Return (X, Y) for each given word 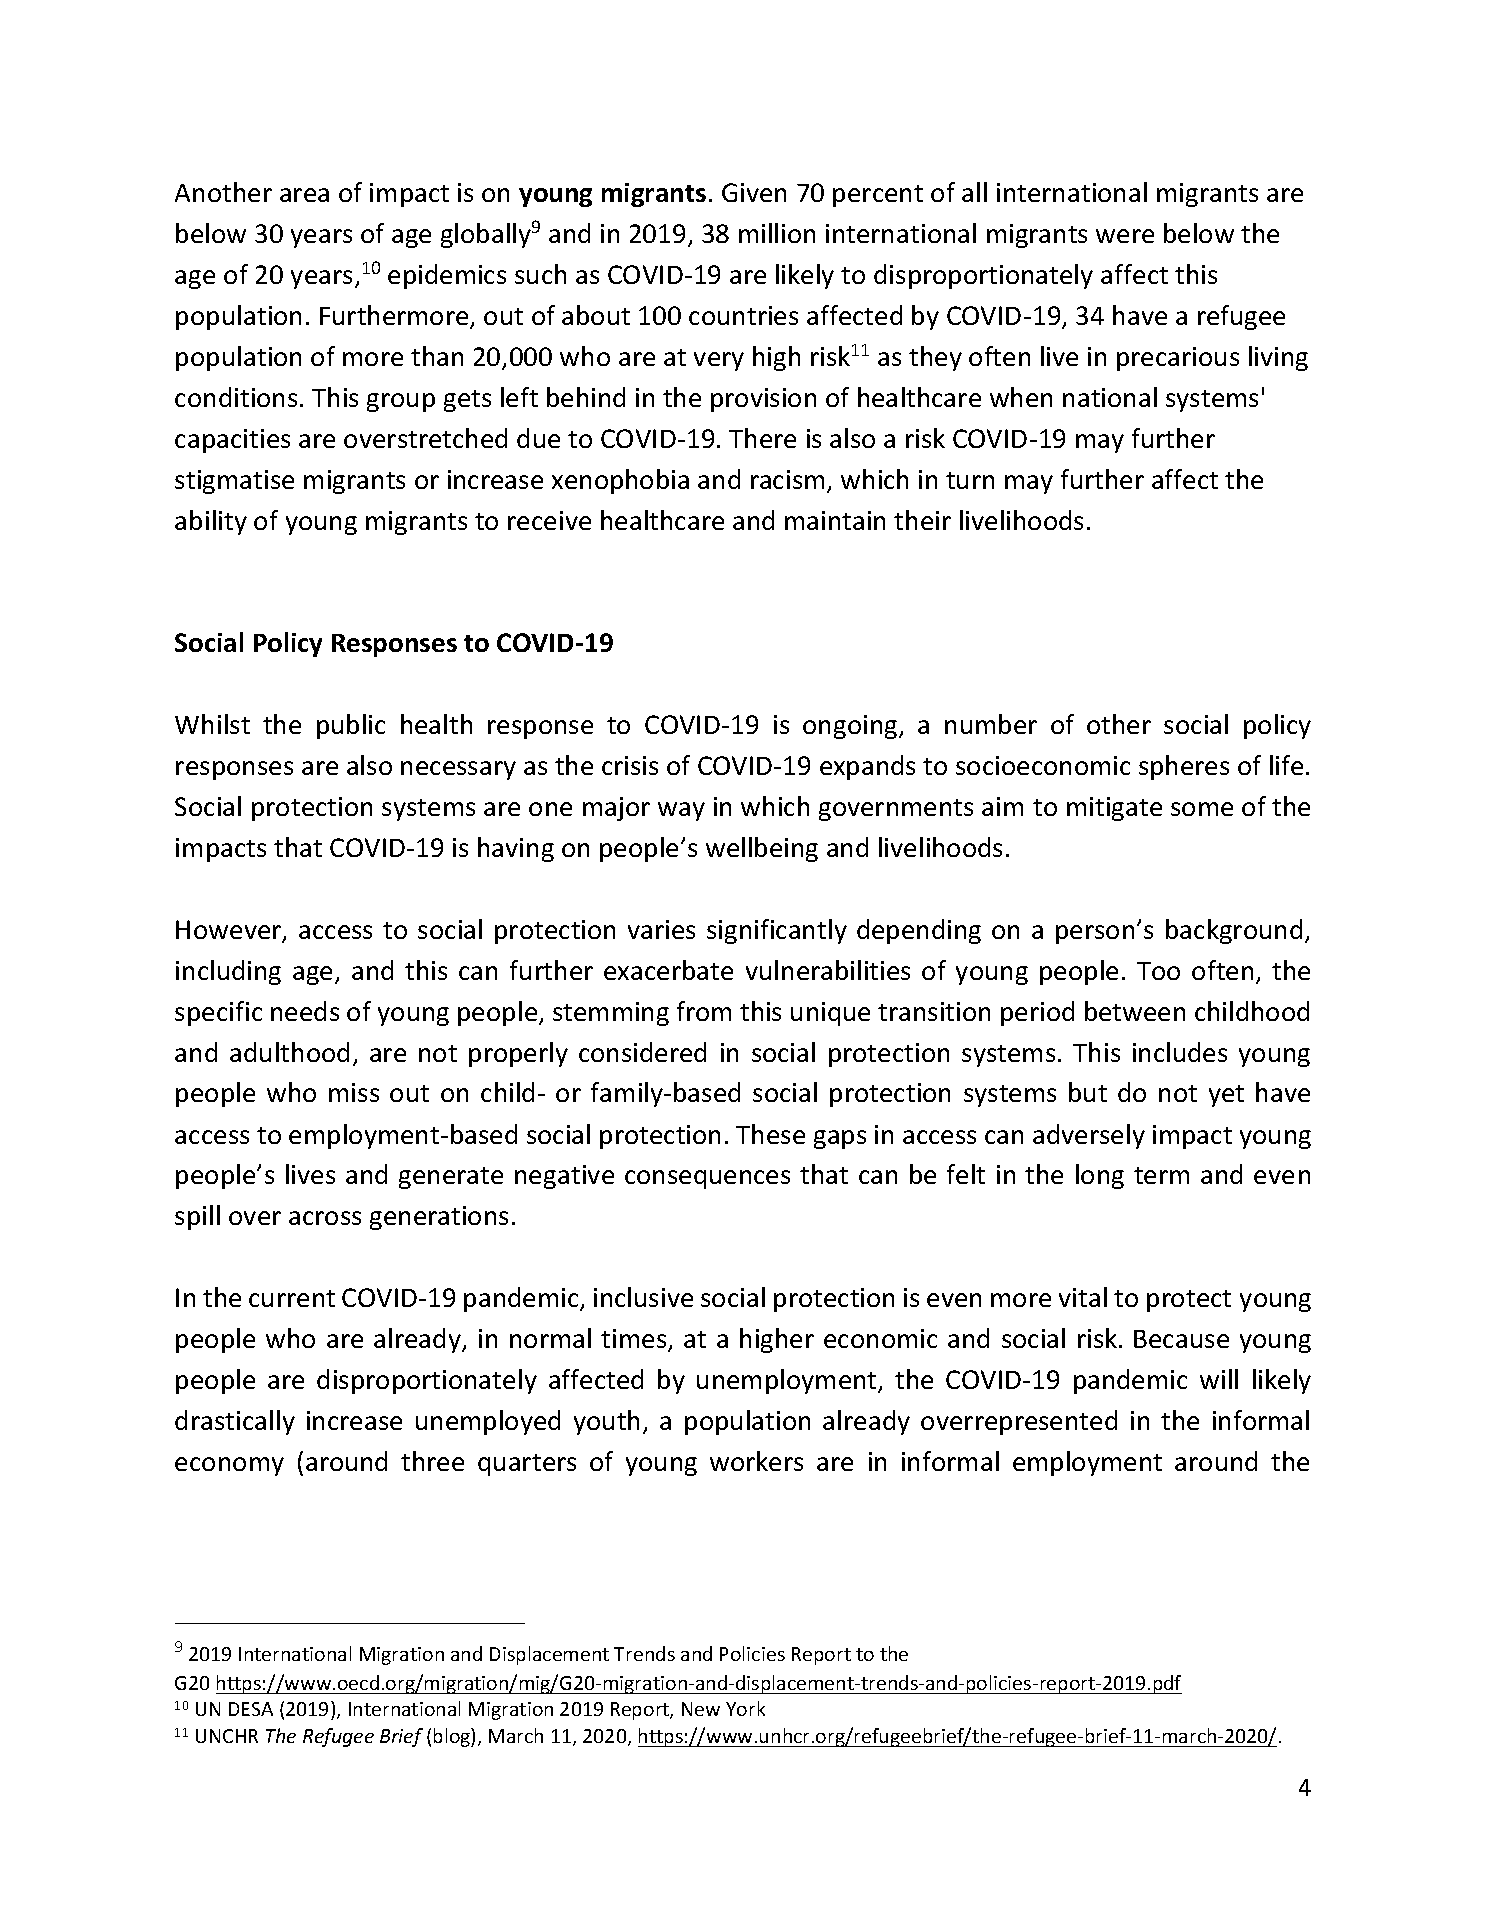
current (292, 1298)
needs (305, 1011)
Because (1181, 1339)
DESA (251, 1709)
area (304, 195)
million (777, 233)
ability (211, 522)
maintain (835, 520)
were (1125, 236)
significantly (777, 931)
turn (970, 480)
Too (1158, 971)
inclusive (643, 1297)
